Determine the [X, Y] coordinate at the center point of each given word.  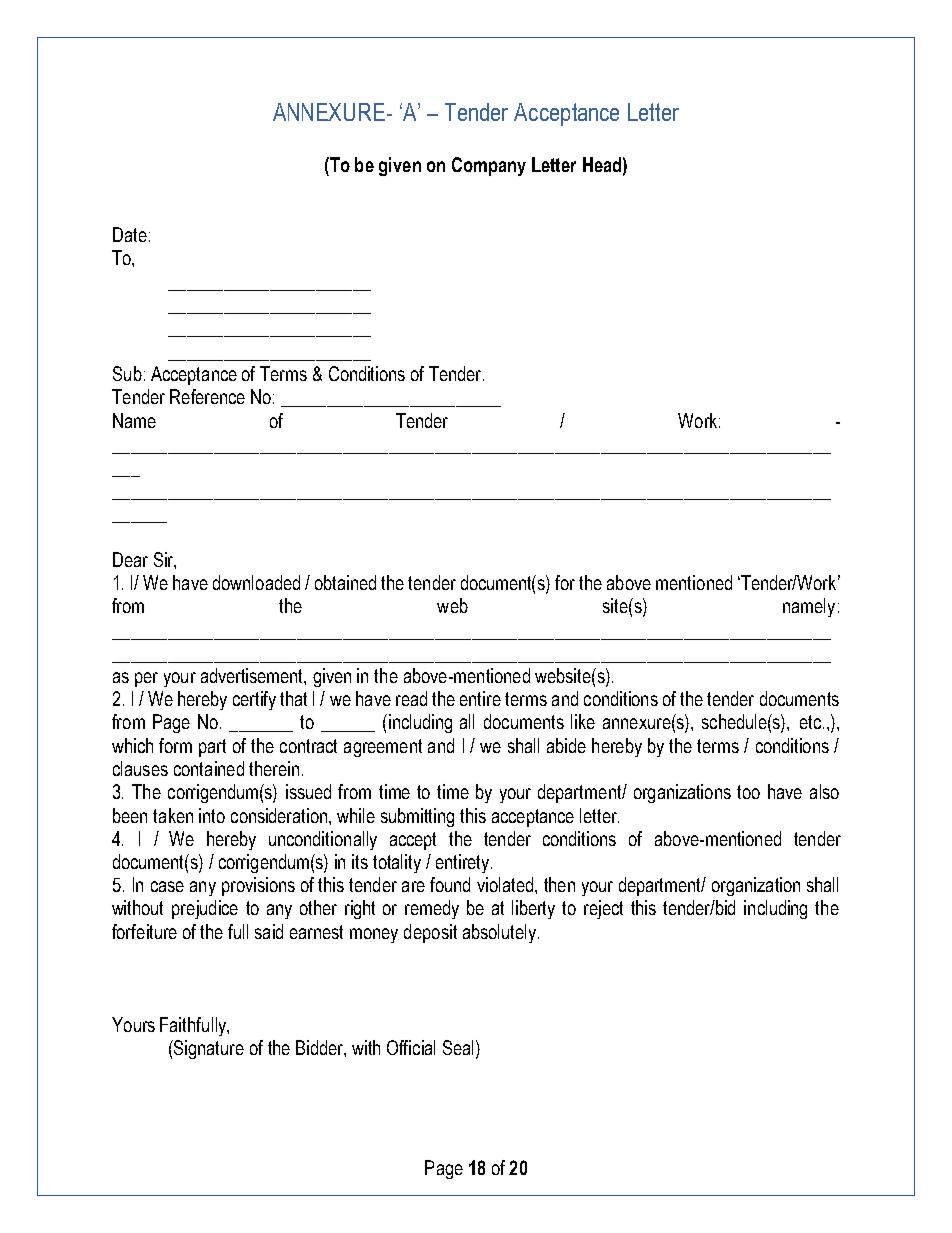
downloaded [256, 582]
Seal [458, 1047]
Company [489, 166]
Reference [207, 396]
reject [603, 909]
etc [810, 722]
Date [130, 234]
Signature [208, 1049]
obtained [345, 582]
